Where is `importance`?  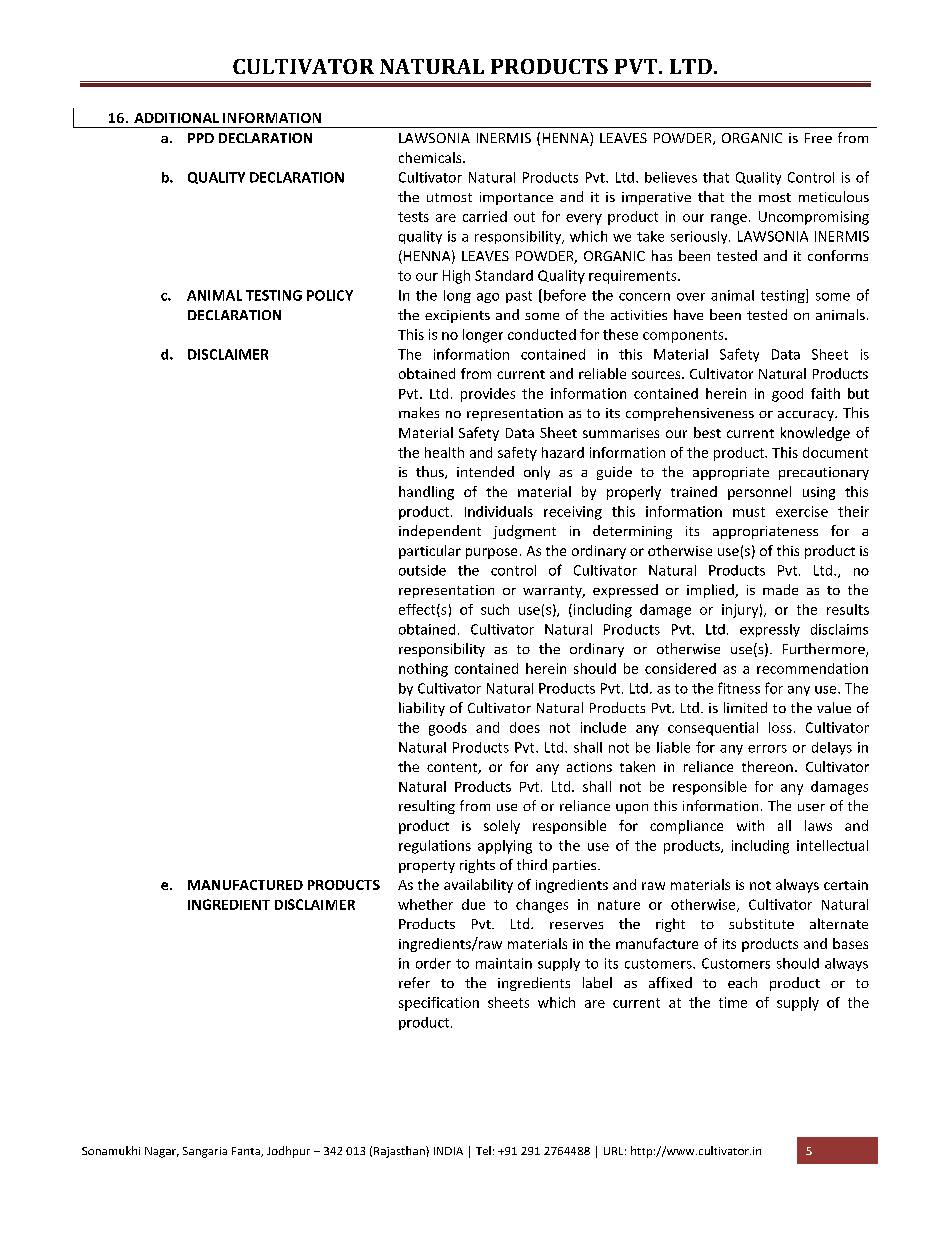
importance is located at coordinates (516, 198).
